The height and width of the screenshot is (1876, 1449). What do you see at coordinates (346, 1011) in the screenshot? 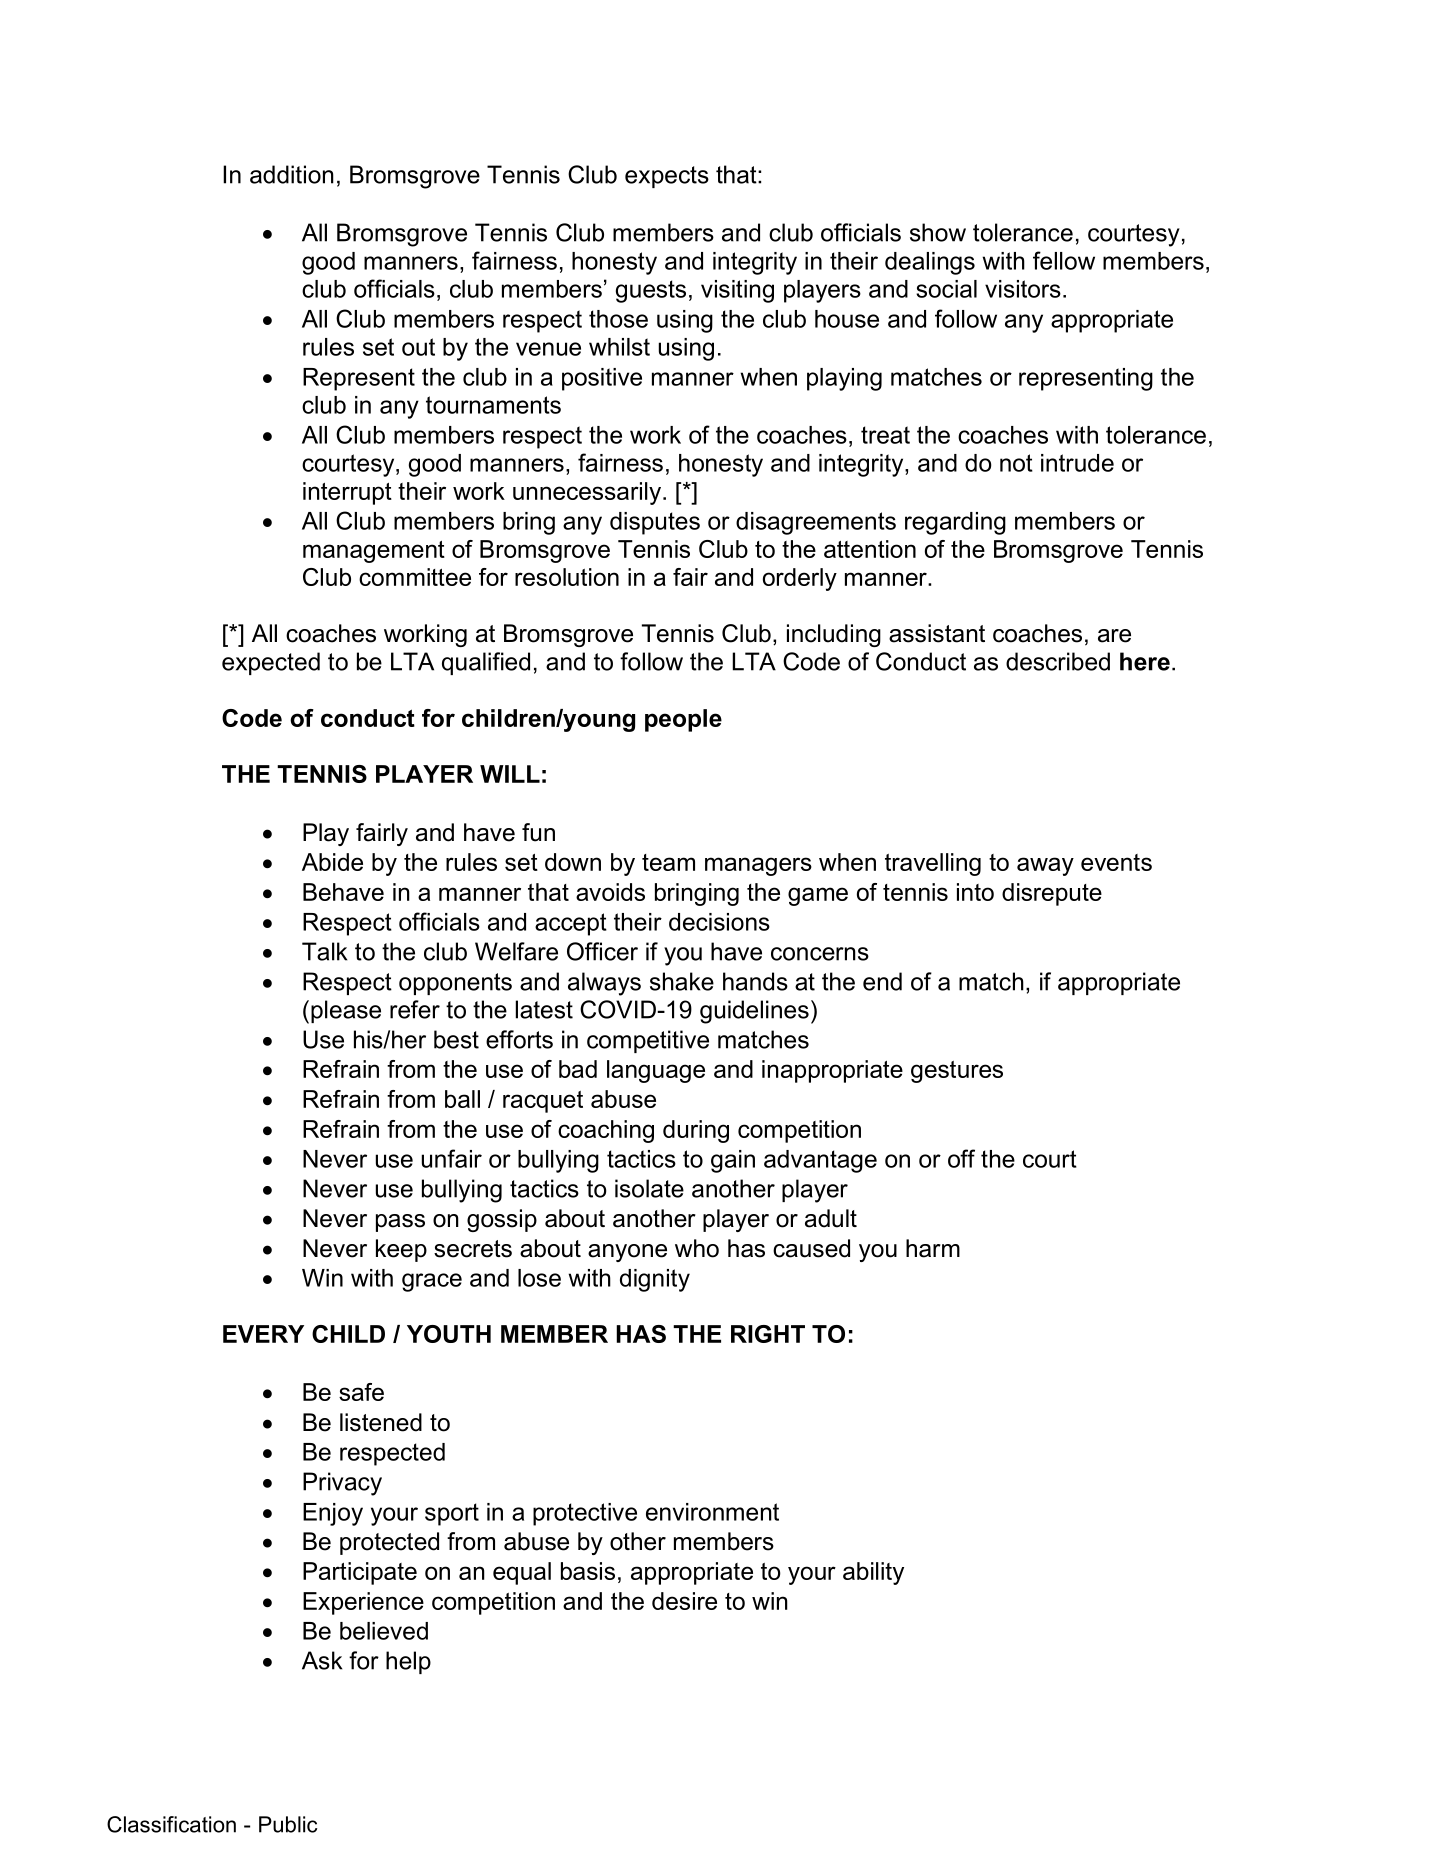
I see `please` at bounding box center [346, 1011].
